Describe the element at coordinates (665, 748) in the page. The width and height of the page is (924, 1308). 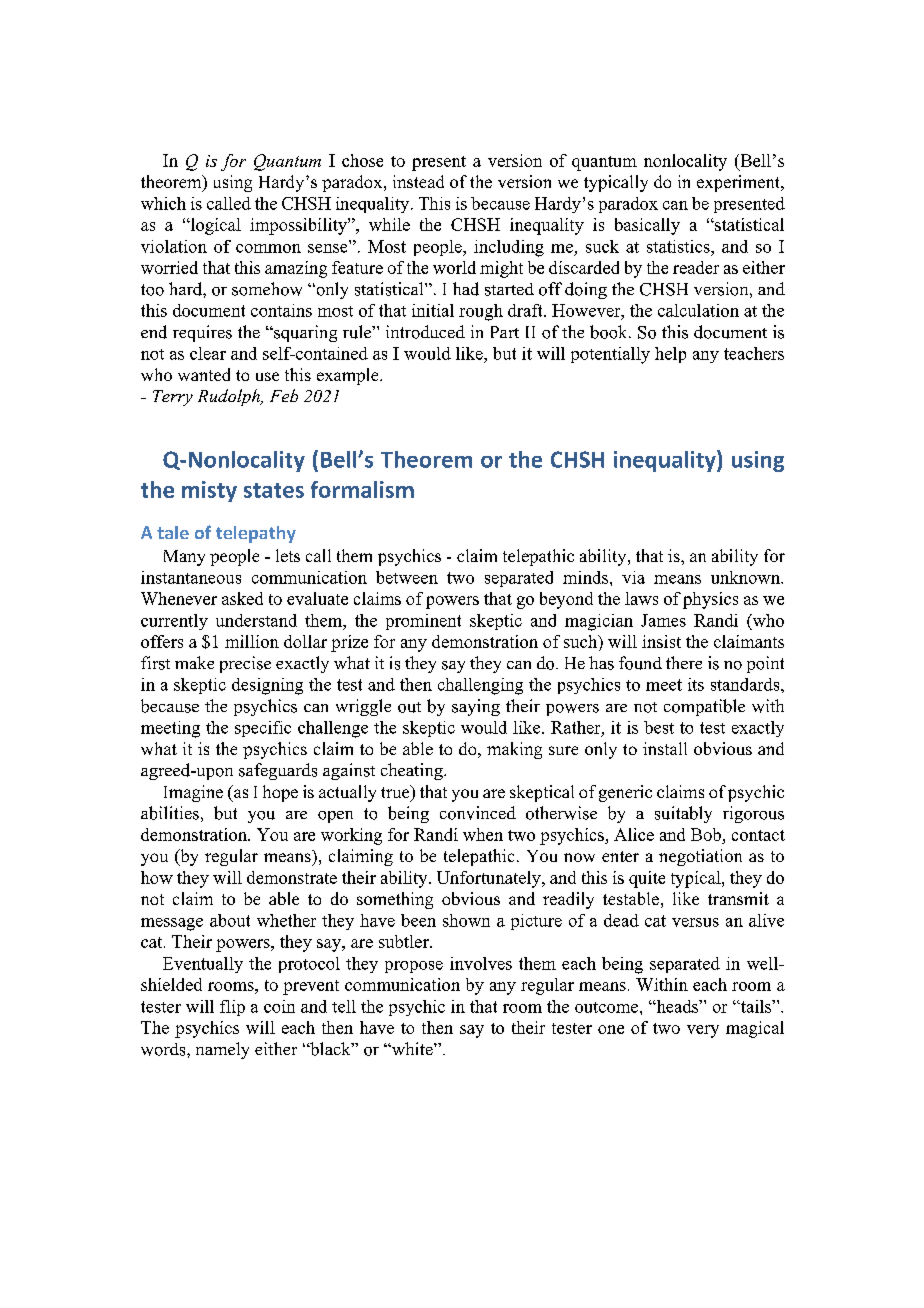
I see `install` at that location.
